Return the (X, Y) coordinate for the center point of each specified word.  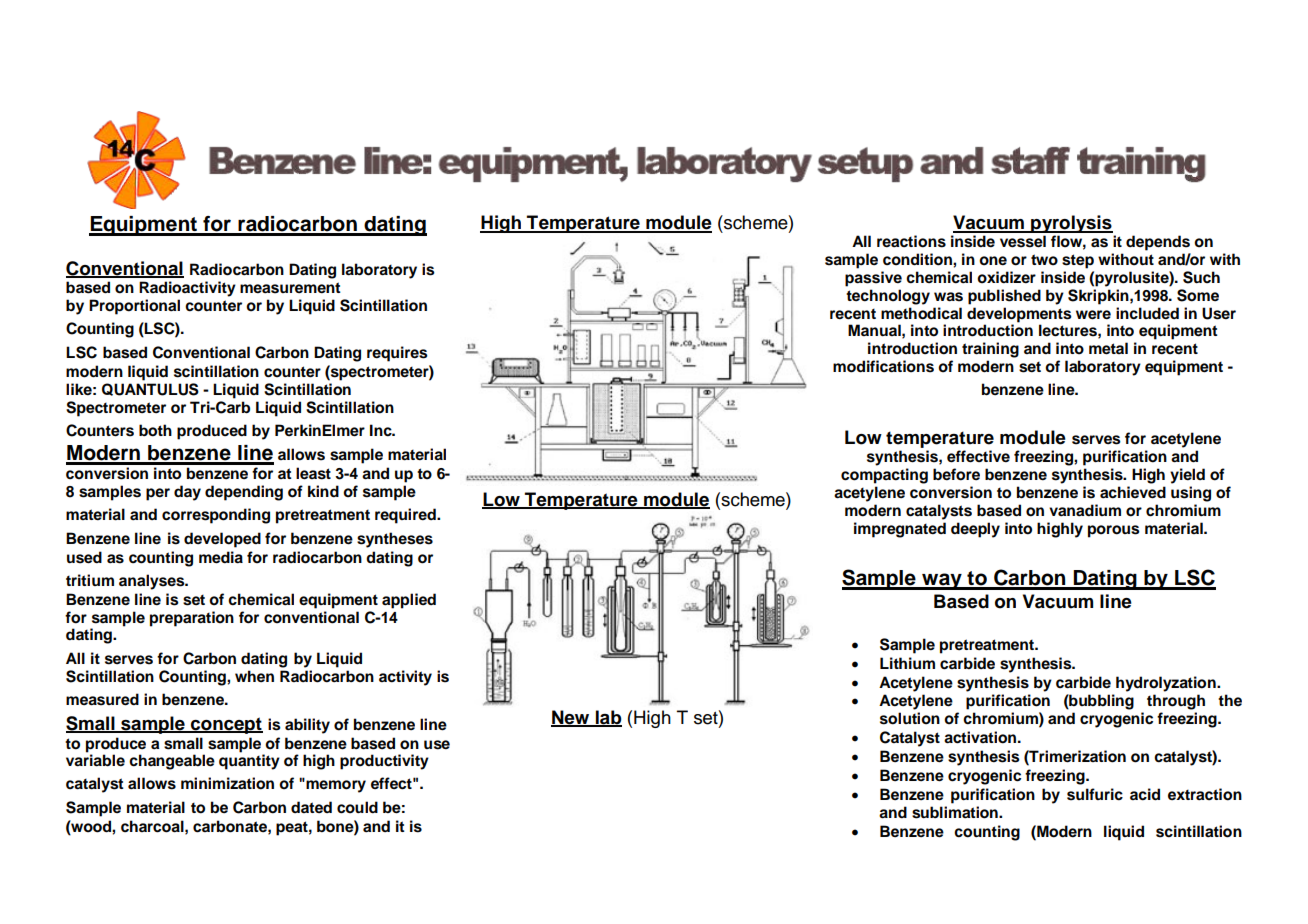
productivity (384, 762)
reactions (911, 241)
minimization (227, 783)
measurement (290, 288)
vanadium (1085, 510)
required (406, 516)
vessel (1023, 241)
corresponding (216, 516)
